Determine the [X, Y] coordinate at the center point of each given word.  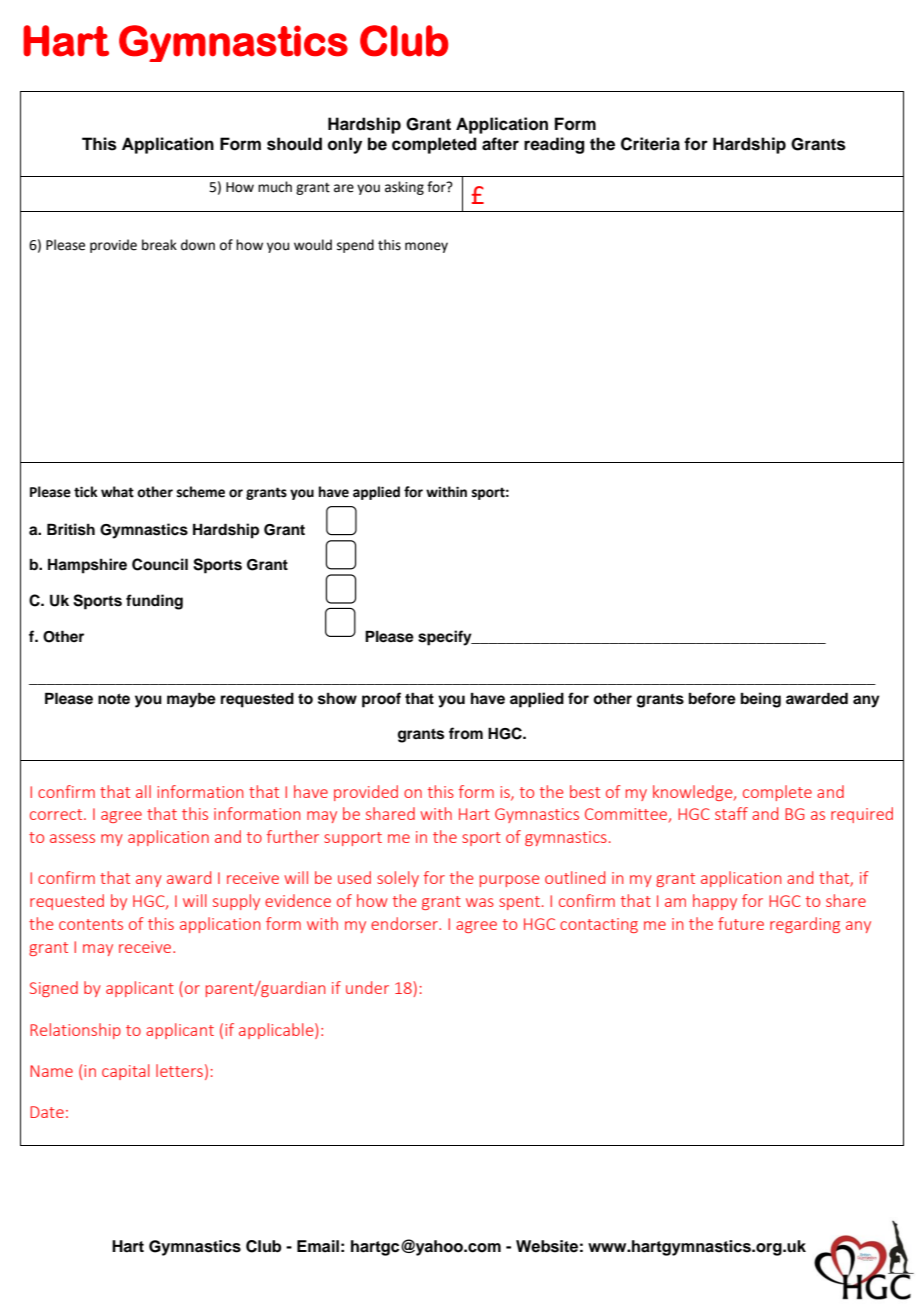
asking [404, 188]
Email [318, 1246]
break [159, 245]
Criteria [650, 144]
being [761, 700]
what [117, 492]
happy [715, 902]
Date [47, 1112]
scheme [200, 492]
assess [72, 838]
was [480, 902]
